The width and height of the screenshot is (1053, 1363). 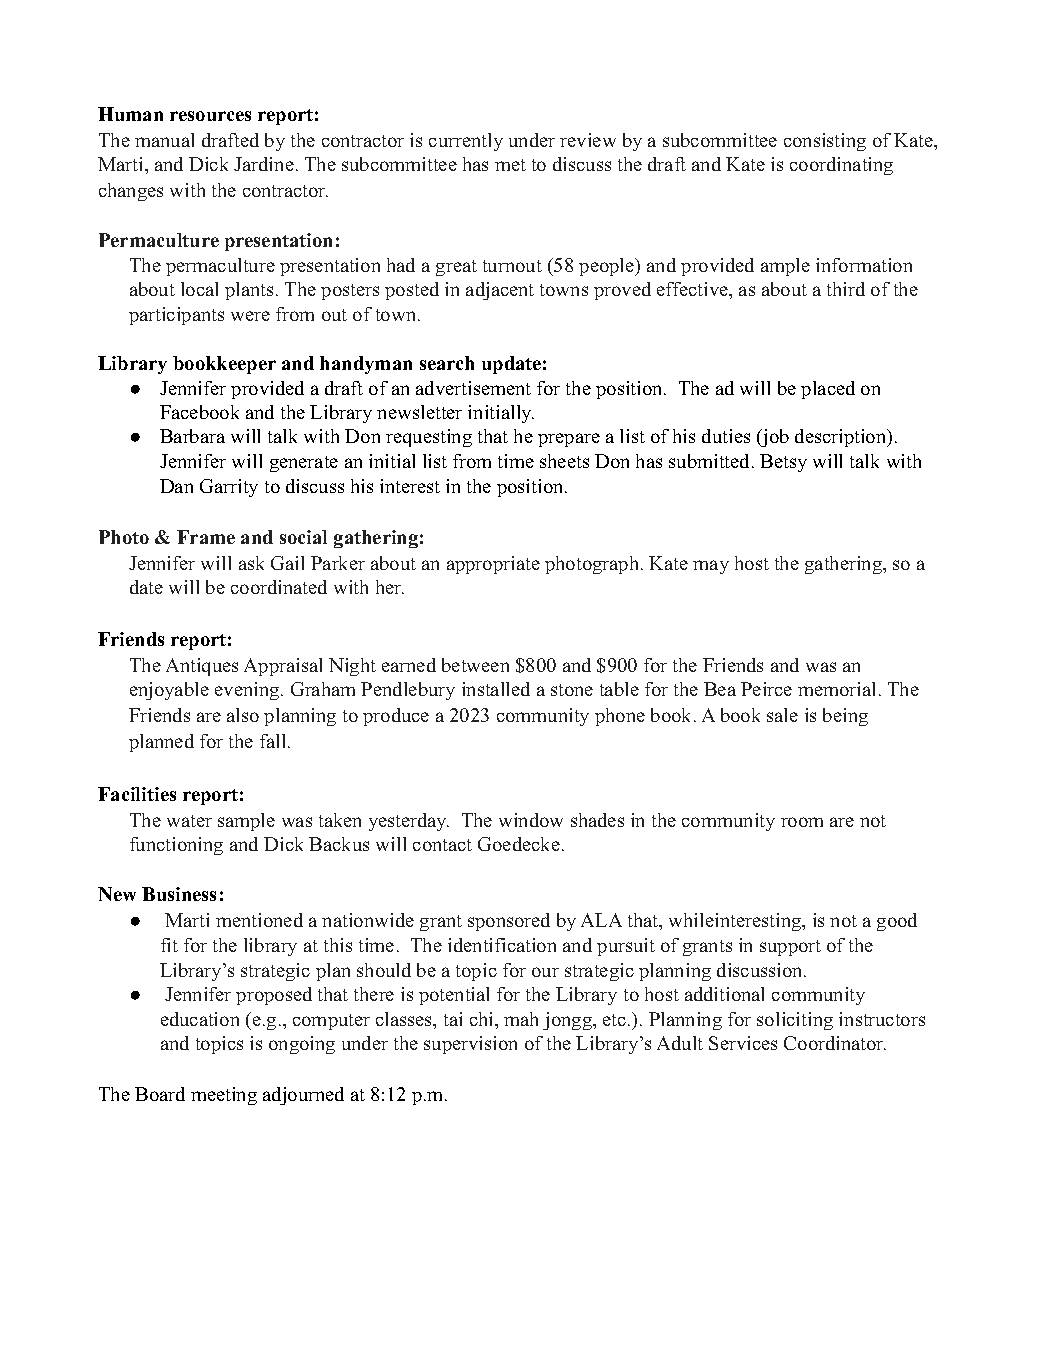 I want to click on coordinated, so click(x=279, y=587).
